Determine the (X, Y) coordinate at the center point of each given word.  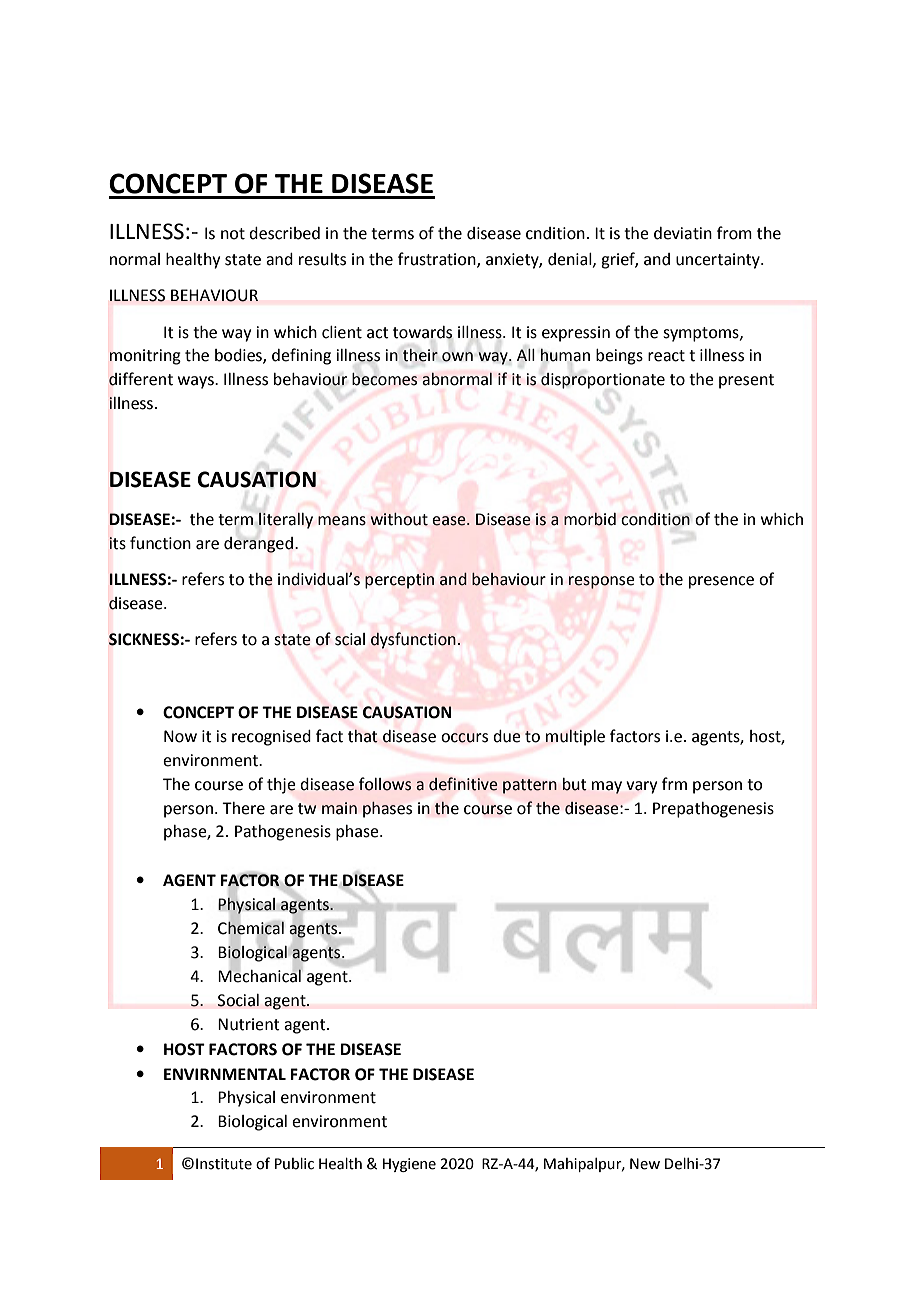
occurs (464, 738)
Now (180, 736)
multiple (575, 737)
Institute (224, 1164)
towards (423, 332)
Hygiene (409, 1165)
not (233, 234)
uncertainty (719, 261)
